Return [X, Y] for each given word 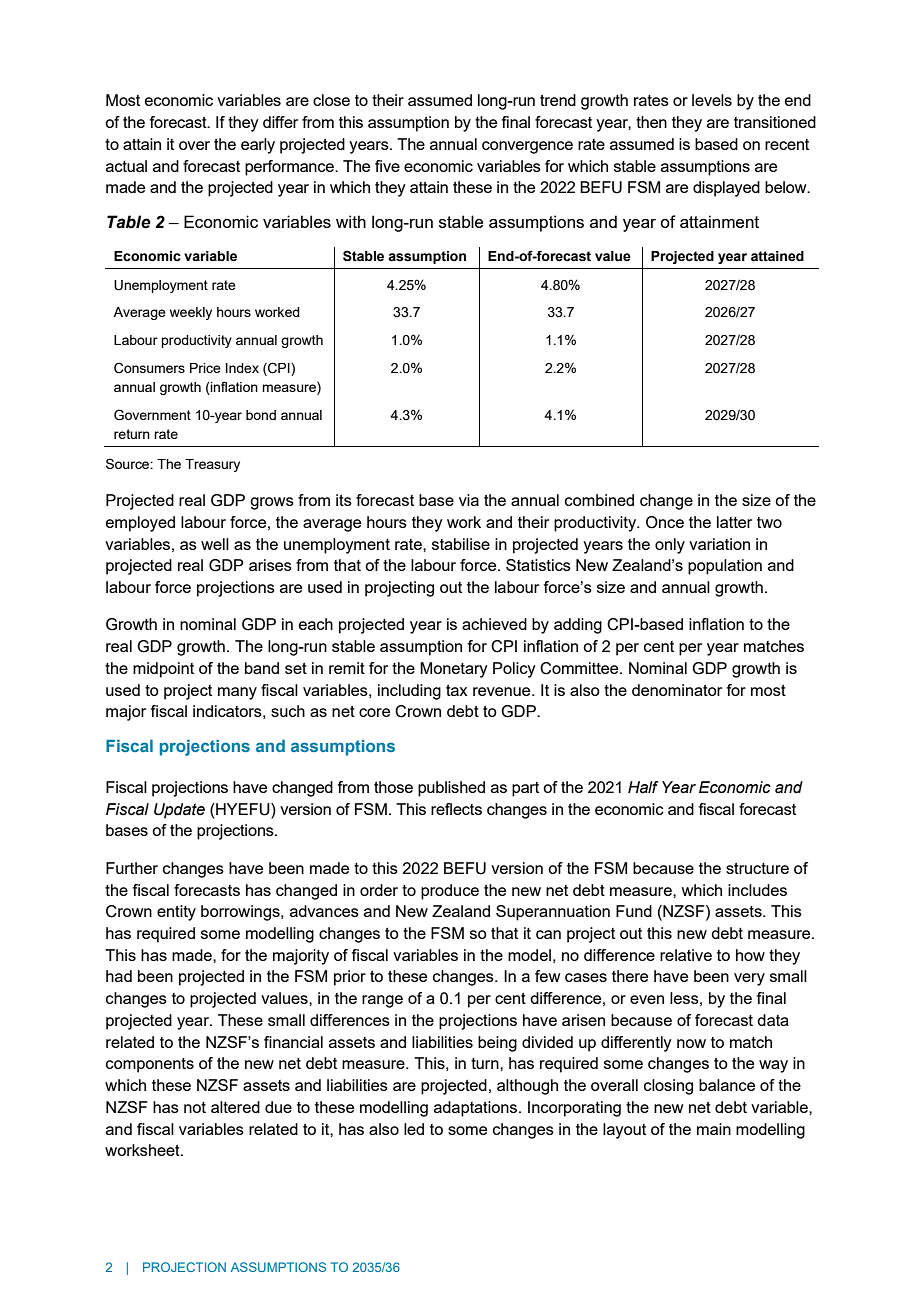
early [258, 146]
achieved [494, 624]
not [195, 1107]
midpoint [163, 670]
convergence [527, 147]
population [725, 567]
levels [712, 100]
